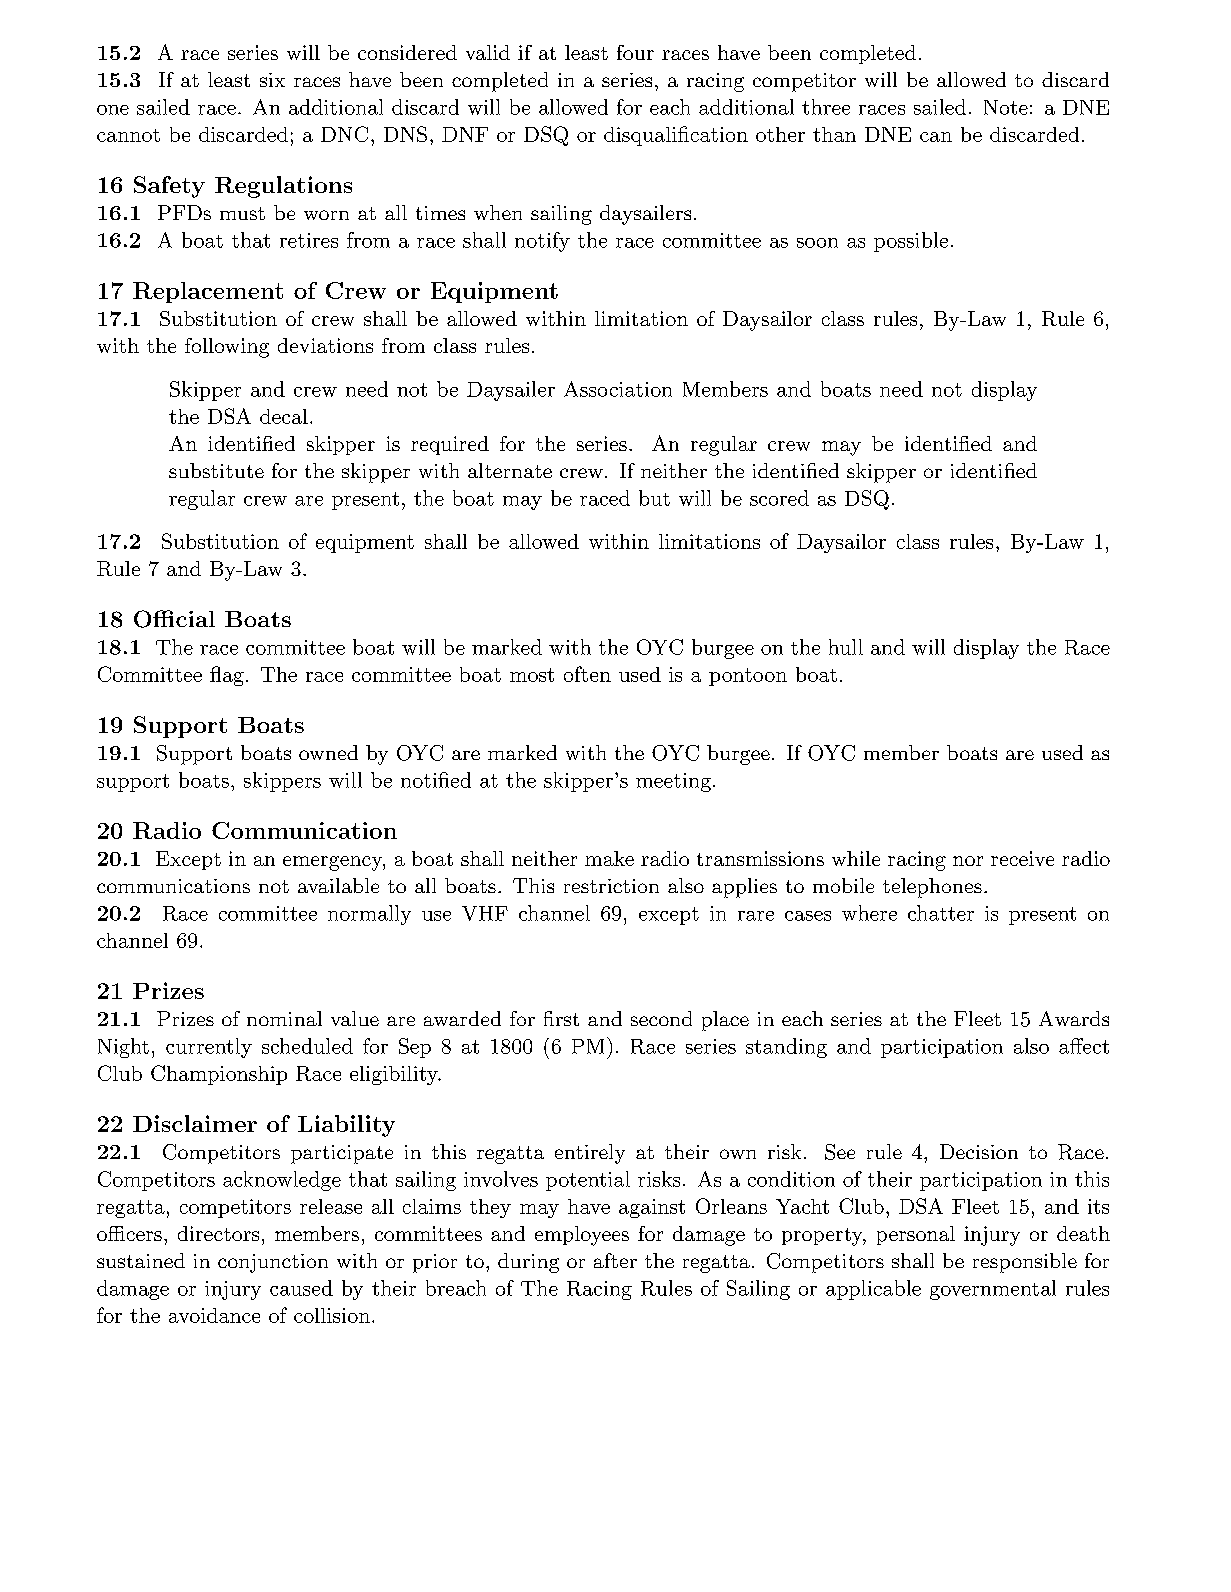  I want to click on second, so click(661, 1018).
